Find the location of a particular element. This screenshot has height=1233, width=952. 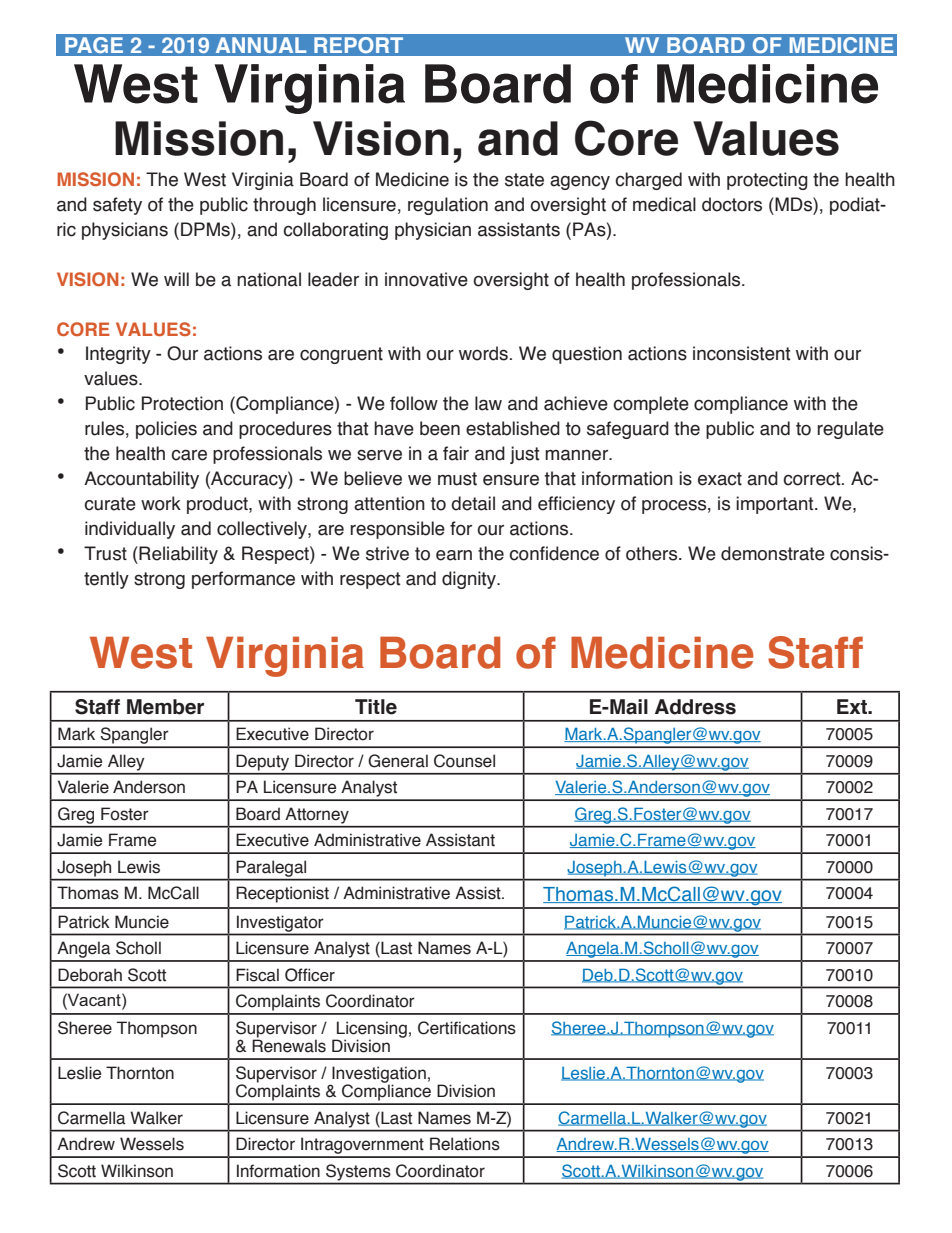

Relations is located at coordinates (465, 1144).
